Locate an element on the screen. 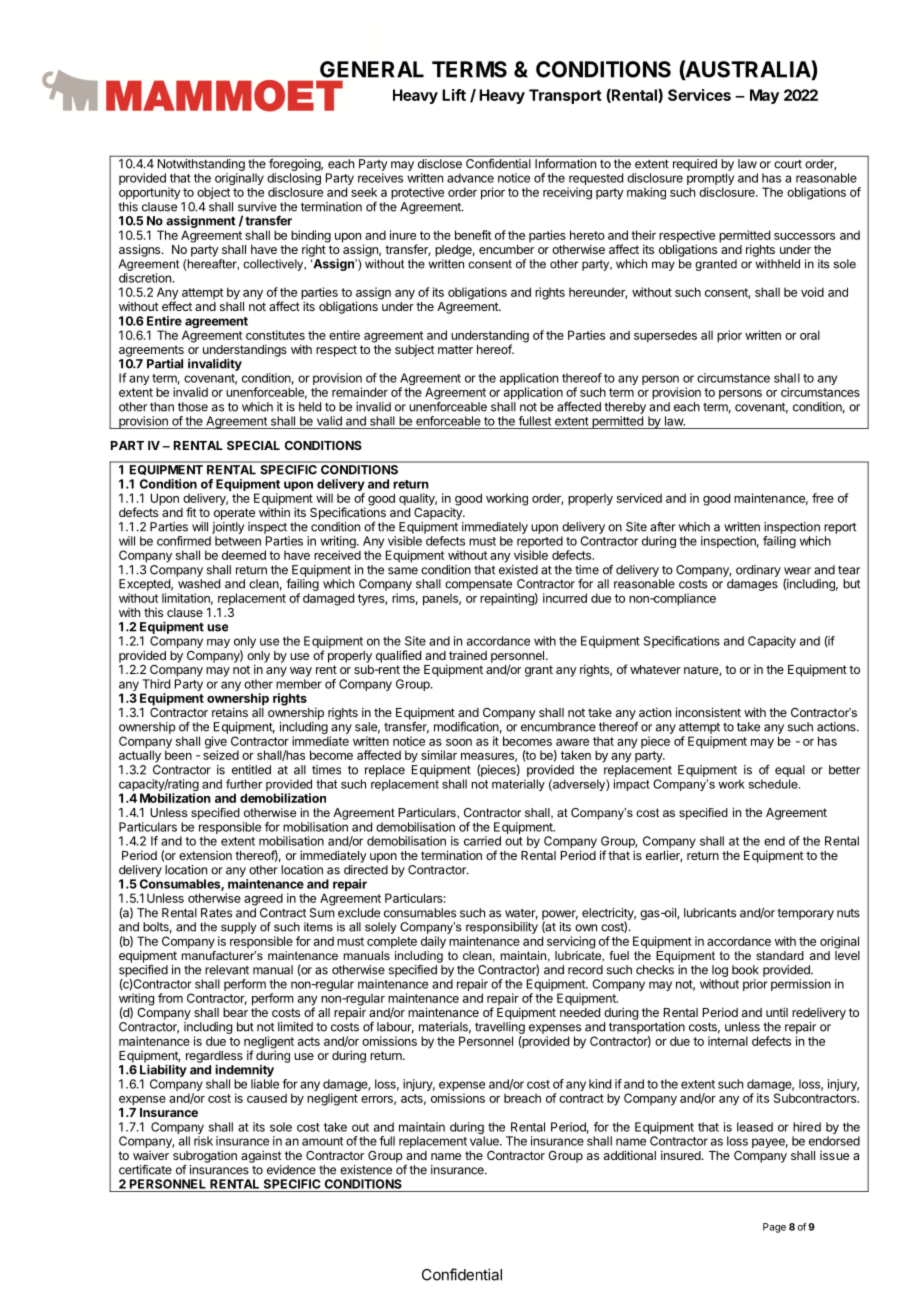  subrogation is located at coordinates (205, 1157).
